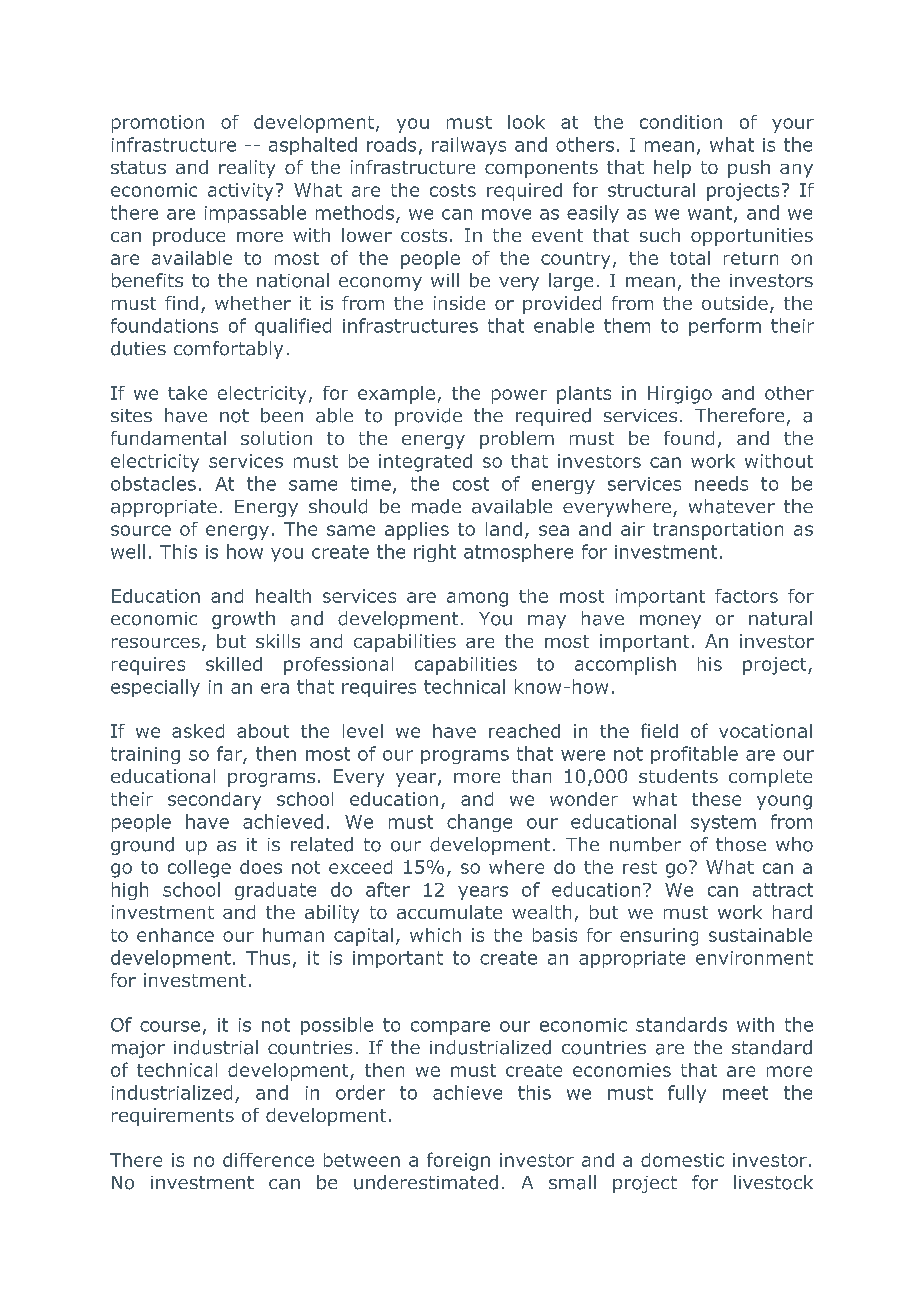 The height and width of the screenshot is (1308, 924). What do you see at coordinates (247, 169) in the screenshot?
I see `reality` at bounding box center [247, 169].
